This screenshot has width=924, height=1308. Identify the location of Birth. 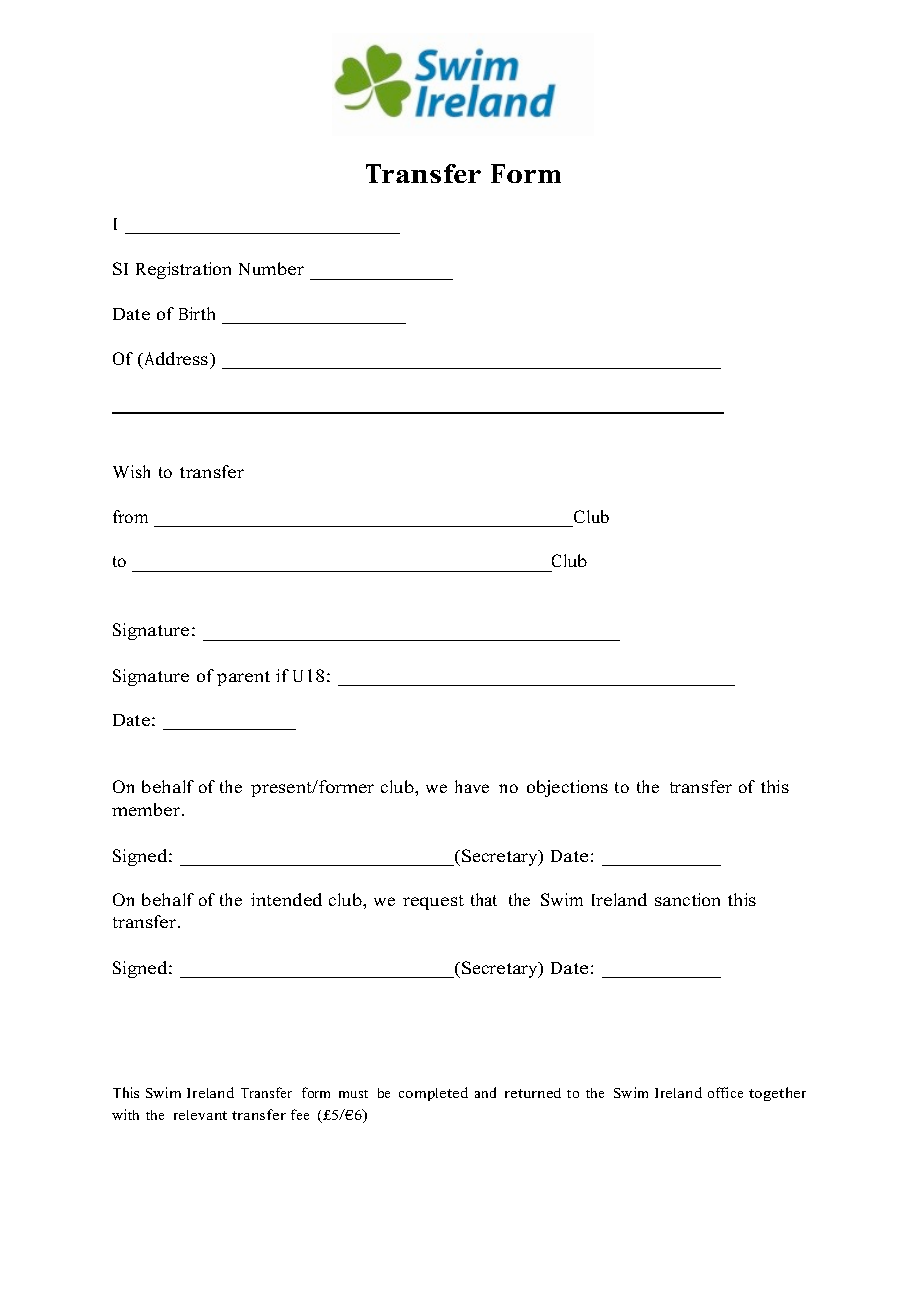
(197, 313).
